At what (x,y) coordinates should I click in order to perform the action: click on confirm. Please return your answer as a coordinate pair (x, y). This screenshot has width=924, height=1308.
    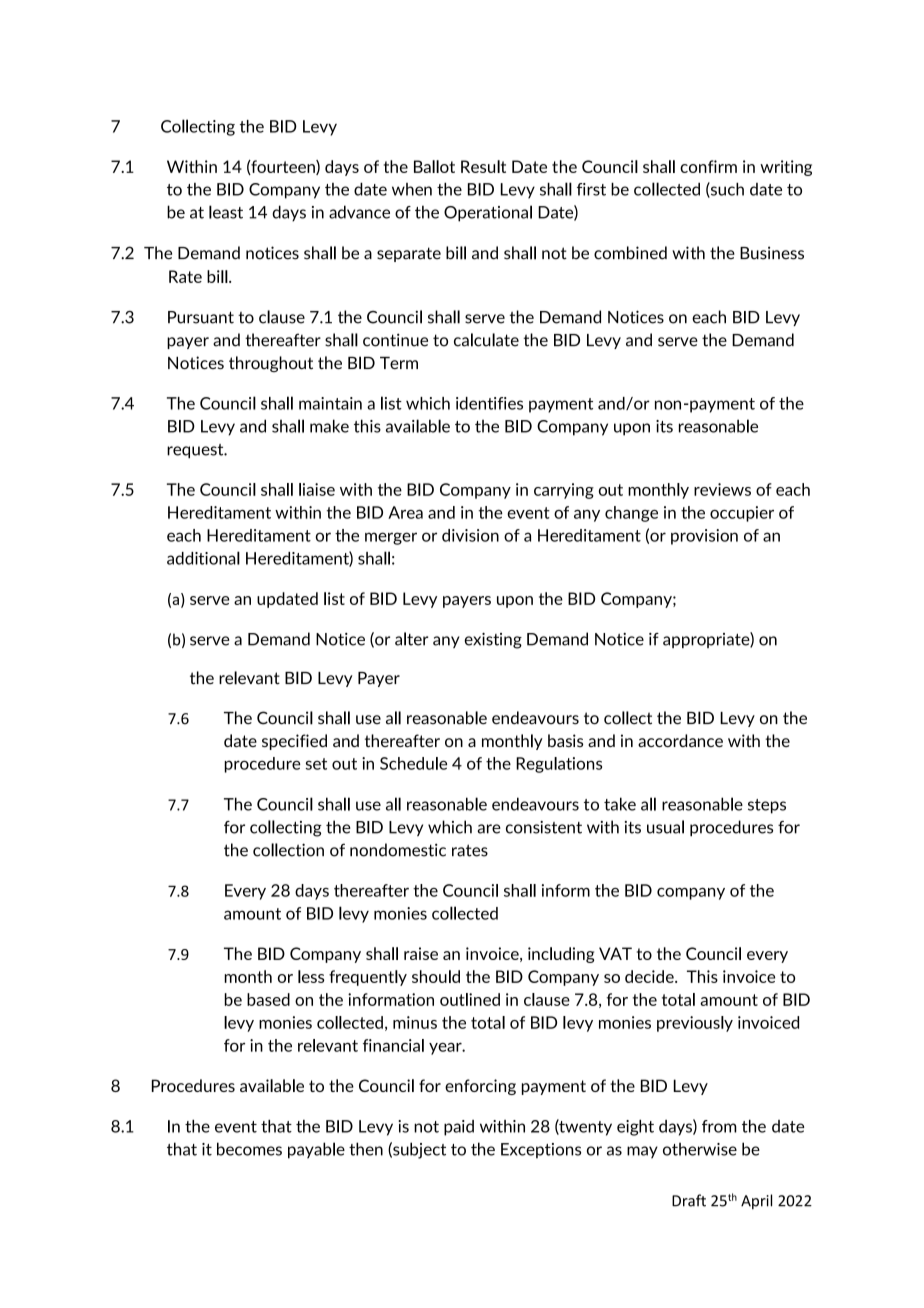
    Looking at the image, I should click on (708, 166).
